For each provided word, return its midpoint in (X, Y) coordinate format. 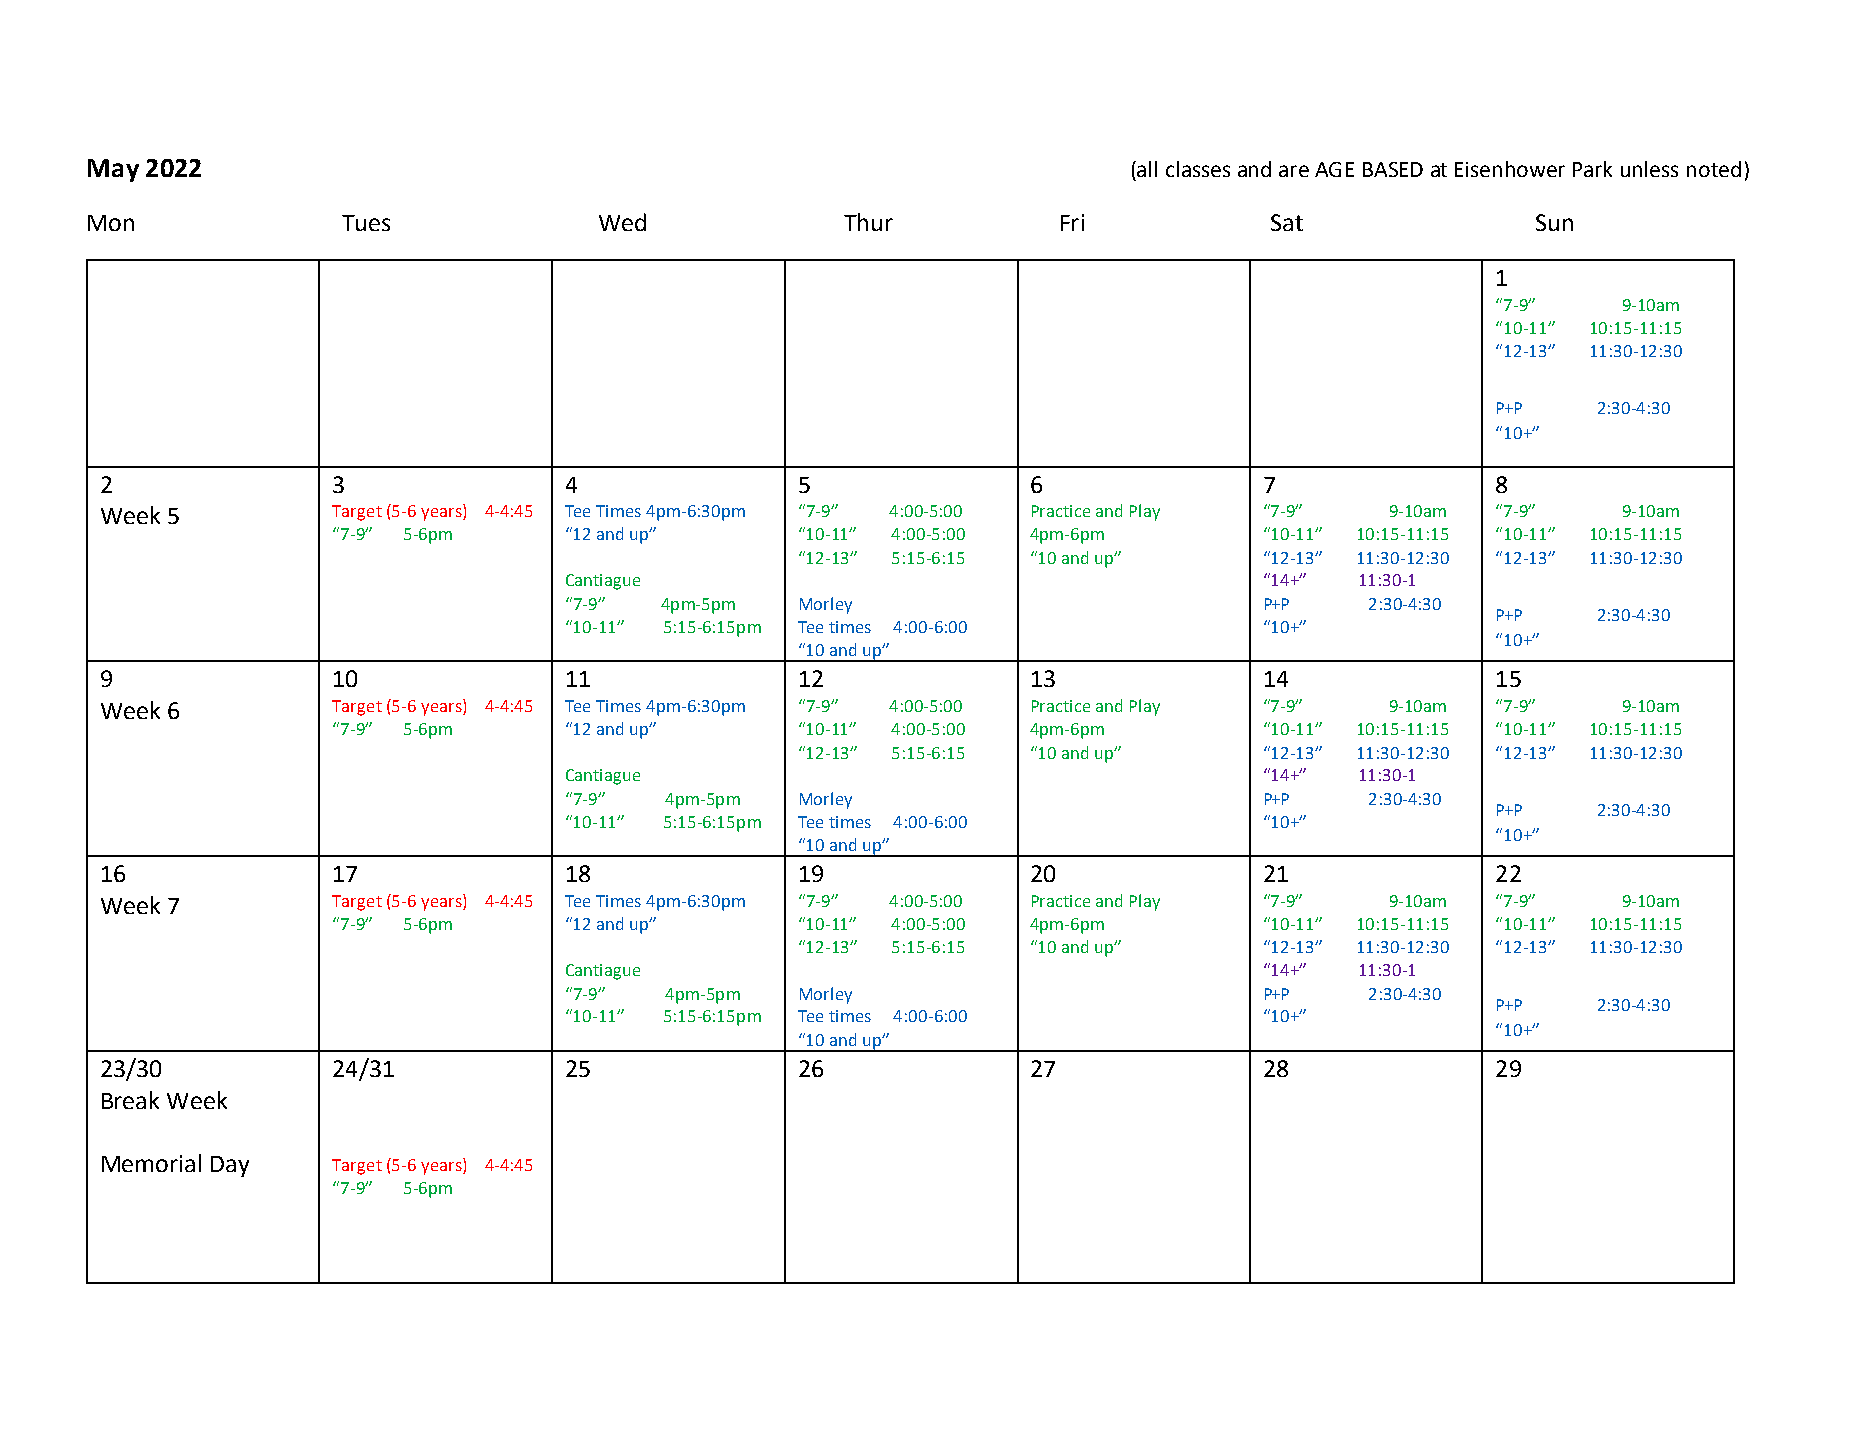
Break (130, 1100)
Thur (868, 222)
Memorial (151, 1163)
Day (230, 1166)
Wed (622, 222)
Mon (111, 223)
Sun (1554, 222)
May (113, 170)
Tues (366, 223)
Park (1592, 169)
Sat (1287, 222)
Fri (1072, 222)
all (1147, 169)
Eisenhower (1510, 169)
